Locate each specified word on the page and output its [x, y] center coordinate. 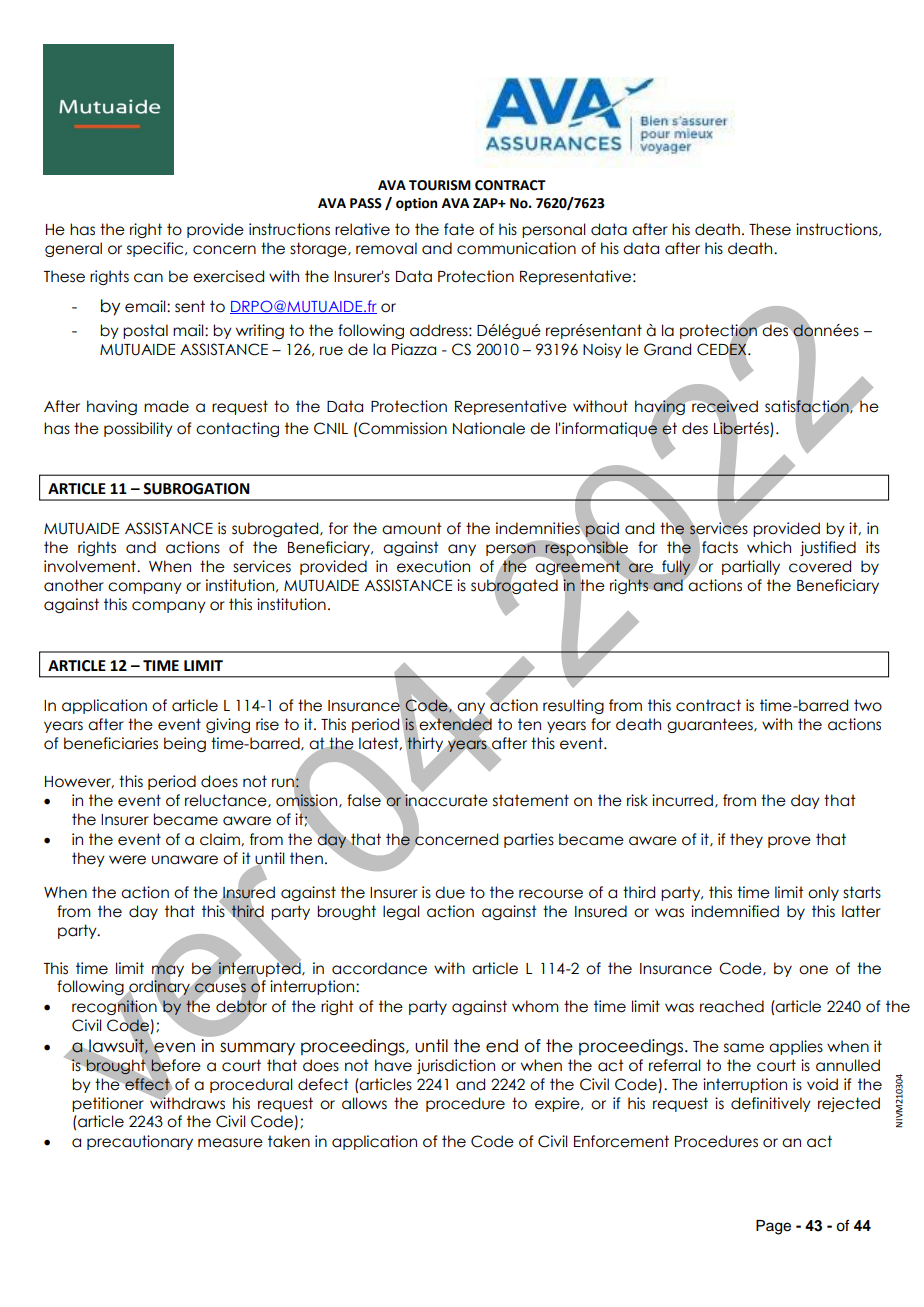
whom [535, 1006]
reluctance [227, 801]
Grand [667, 349]
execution [433, 566]
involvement [91, 566]
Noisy [602, 350]
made [166, 406]
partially [751, 567]
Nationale [489, 428]
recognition [115, 1008]
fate [459, 229]
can [148, 278]
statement [531, 800]
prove [789, 842]
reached [732, 1006]
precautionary [140, 1142]
